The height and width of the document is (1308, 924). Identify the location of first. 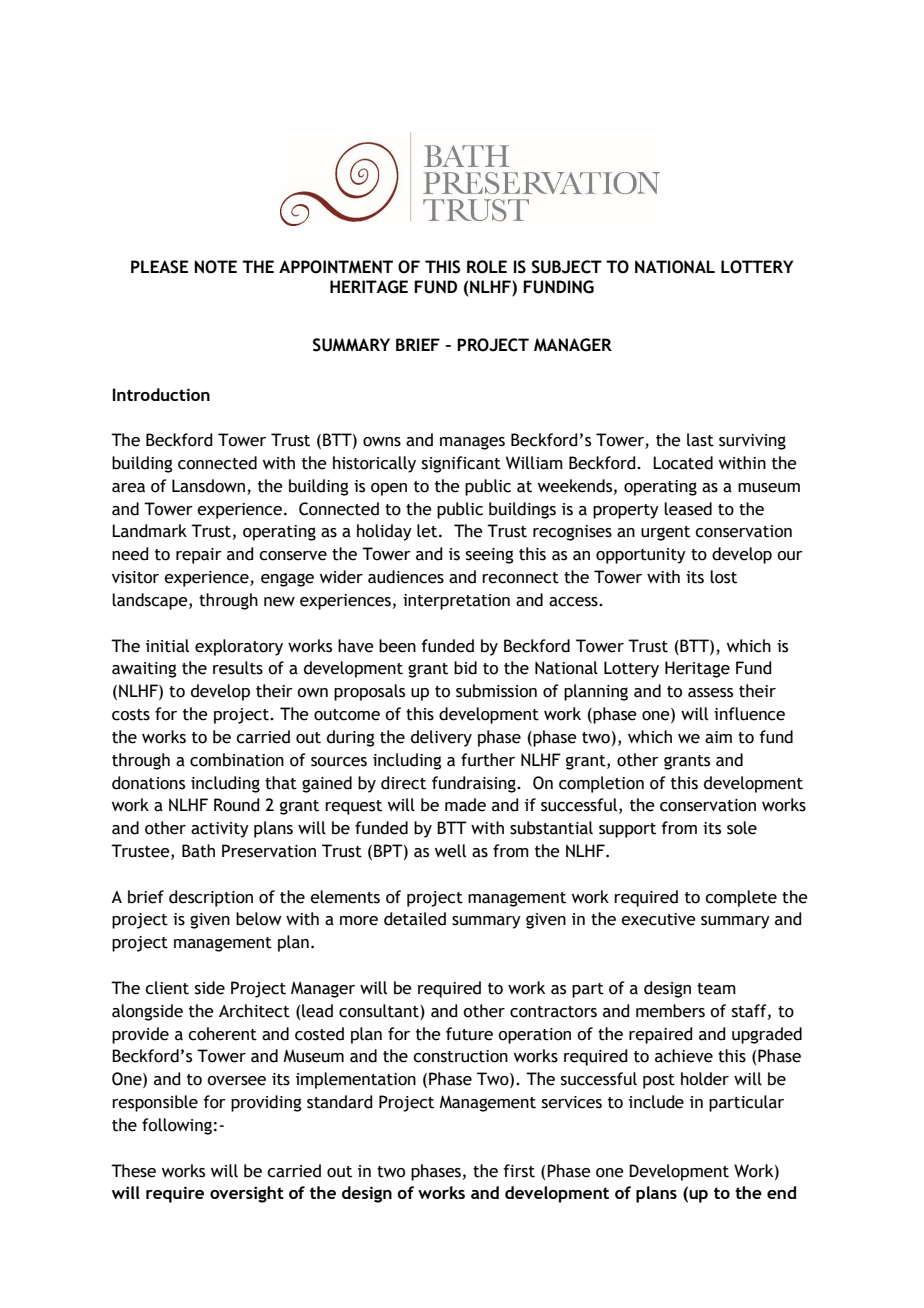
(519, 1171).
